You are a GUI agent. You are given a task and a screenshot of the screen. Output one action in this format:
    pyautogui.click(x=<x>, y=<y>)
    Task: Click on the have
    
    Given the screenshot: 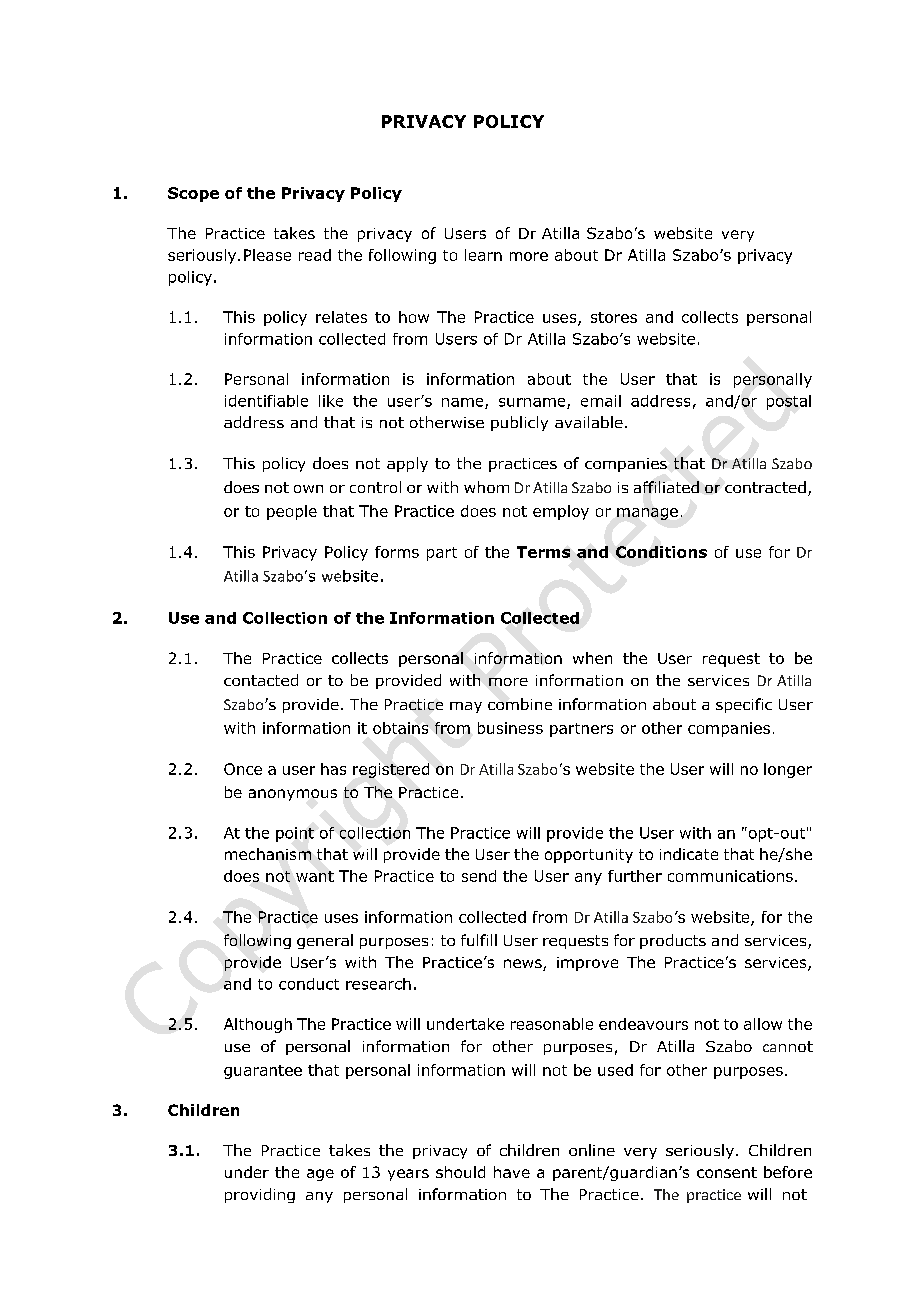 What is the action you would take?
    pyautogui.click(x=512, y=1172)
